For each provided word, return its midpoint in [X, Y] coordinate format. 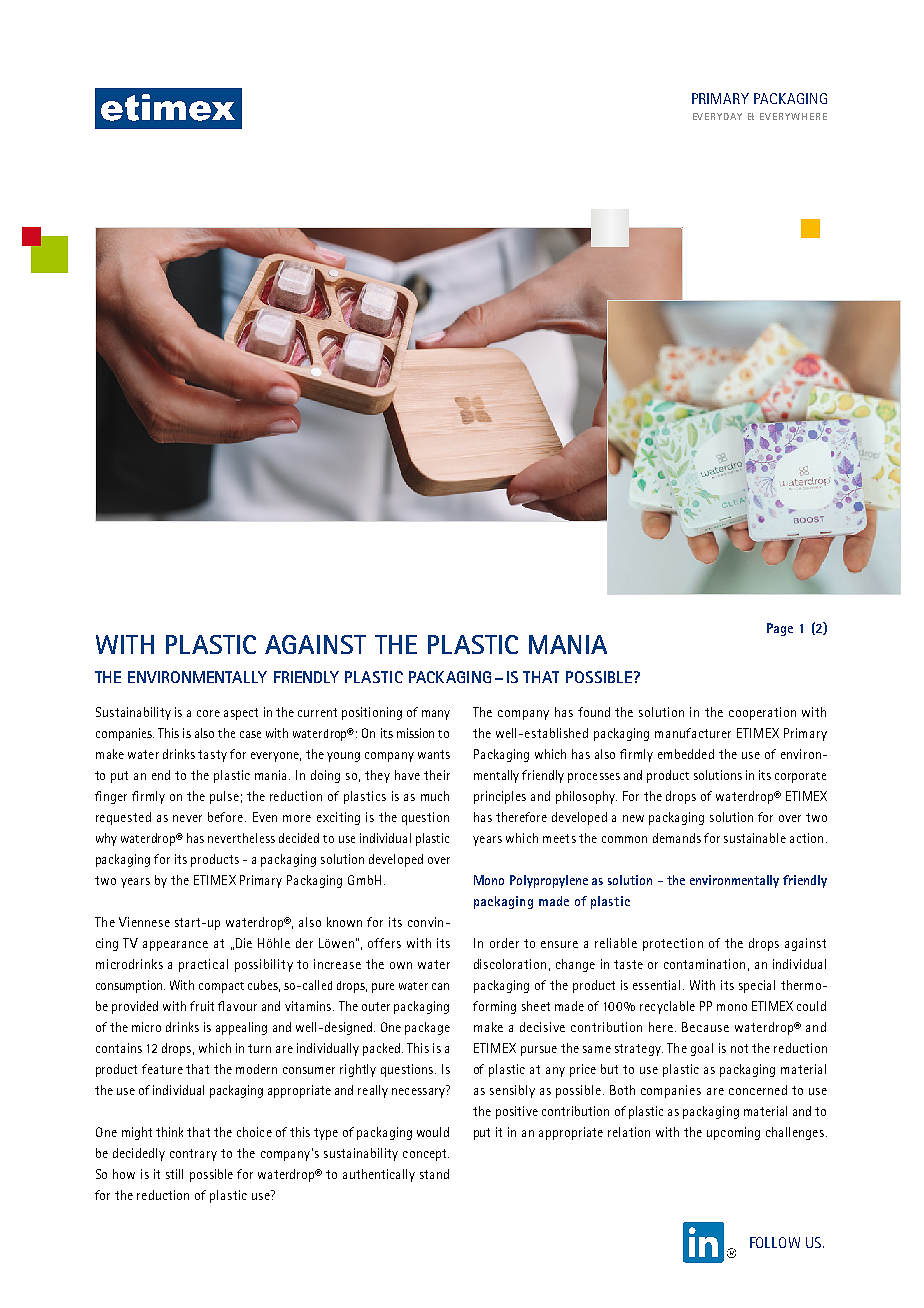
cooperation [762, 713]
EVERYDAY [717, 116]
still [174, 1174]
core [208, 713]
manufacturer [693, 733]
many [436, 715]
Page [780, 629]
